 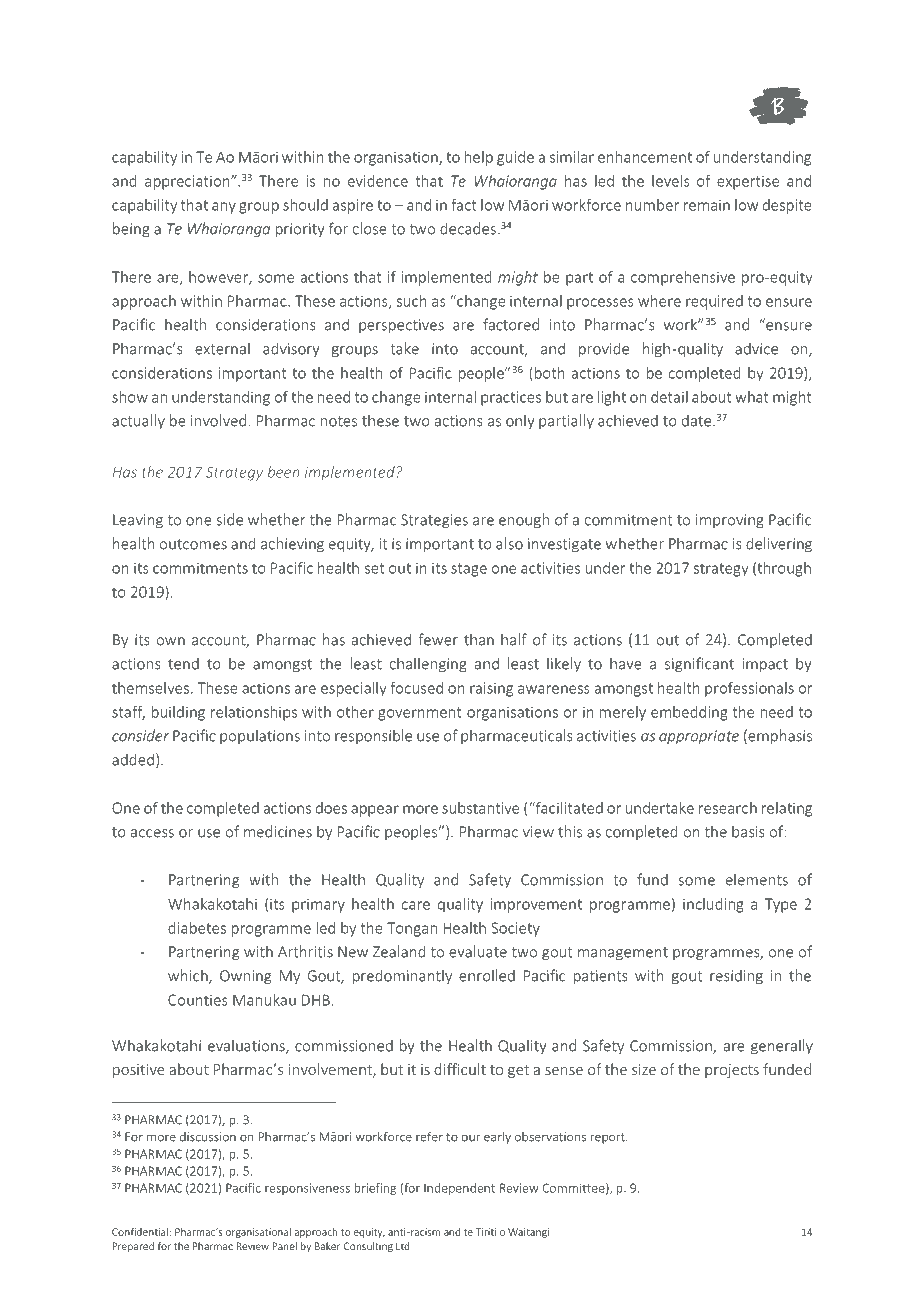 I want to click on help, so click(x=479, y=158).
